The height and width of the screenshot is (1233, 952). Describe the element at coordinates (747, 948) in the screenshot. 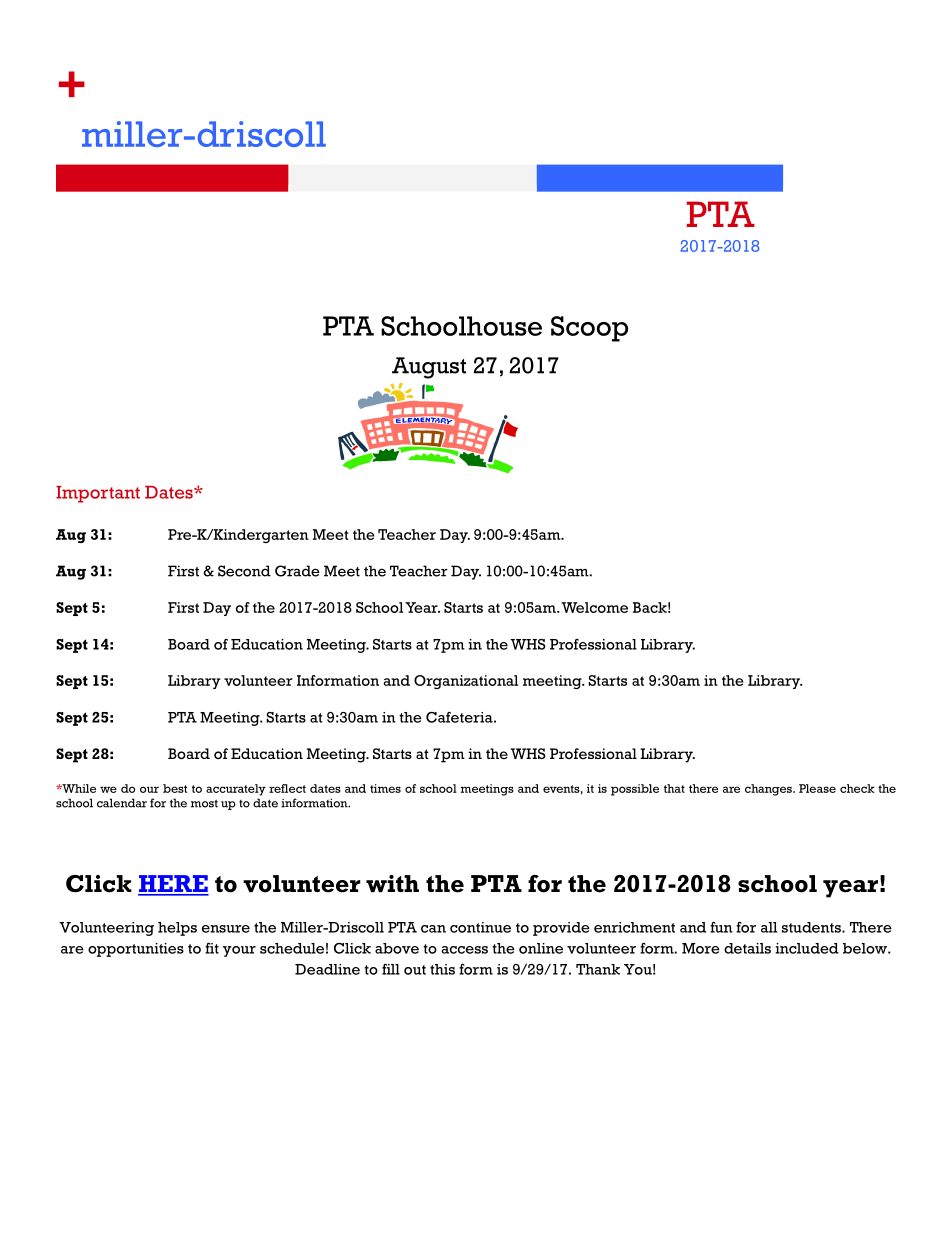

I see `details` at that location.
